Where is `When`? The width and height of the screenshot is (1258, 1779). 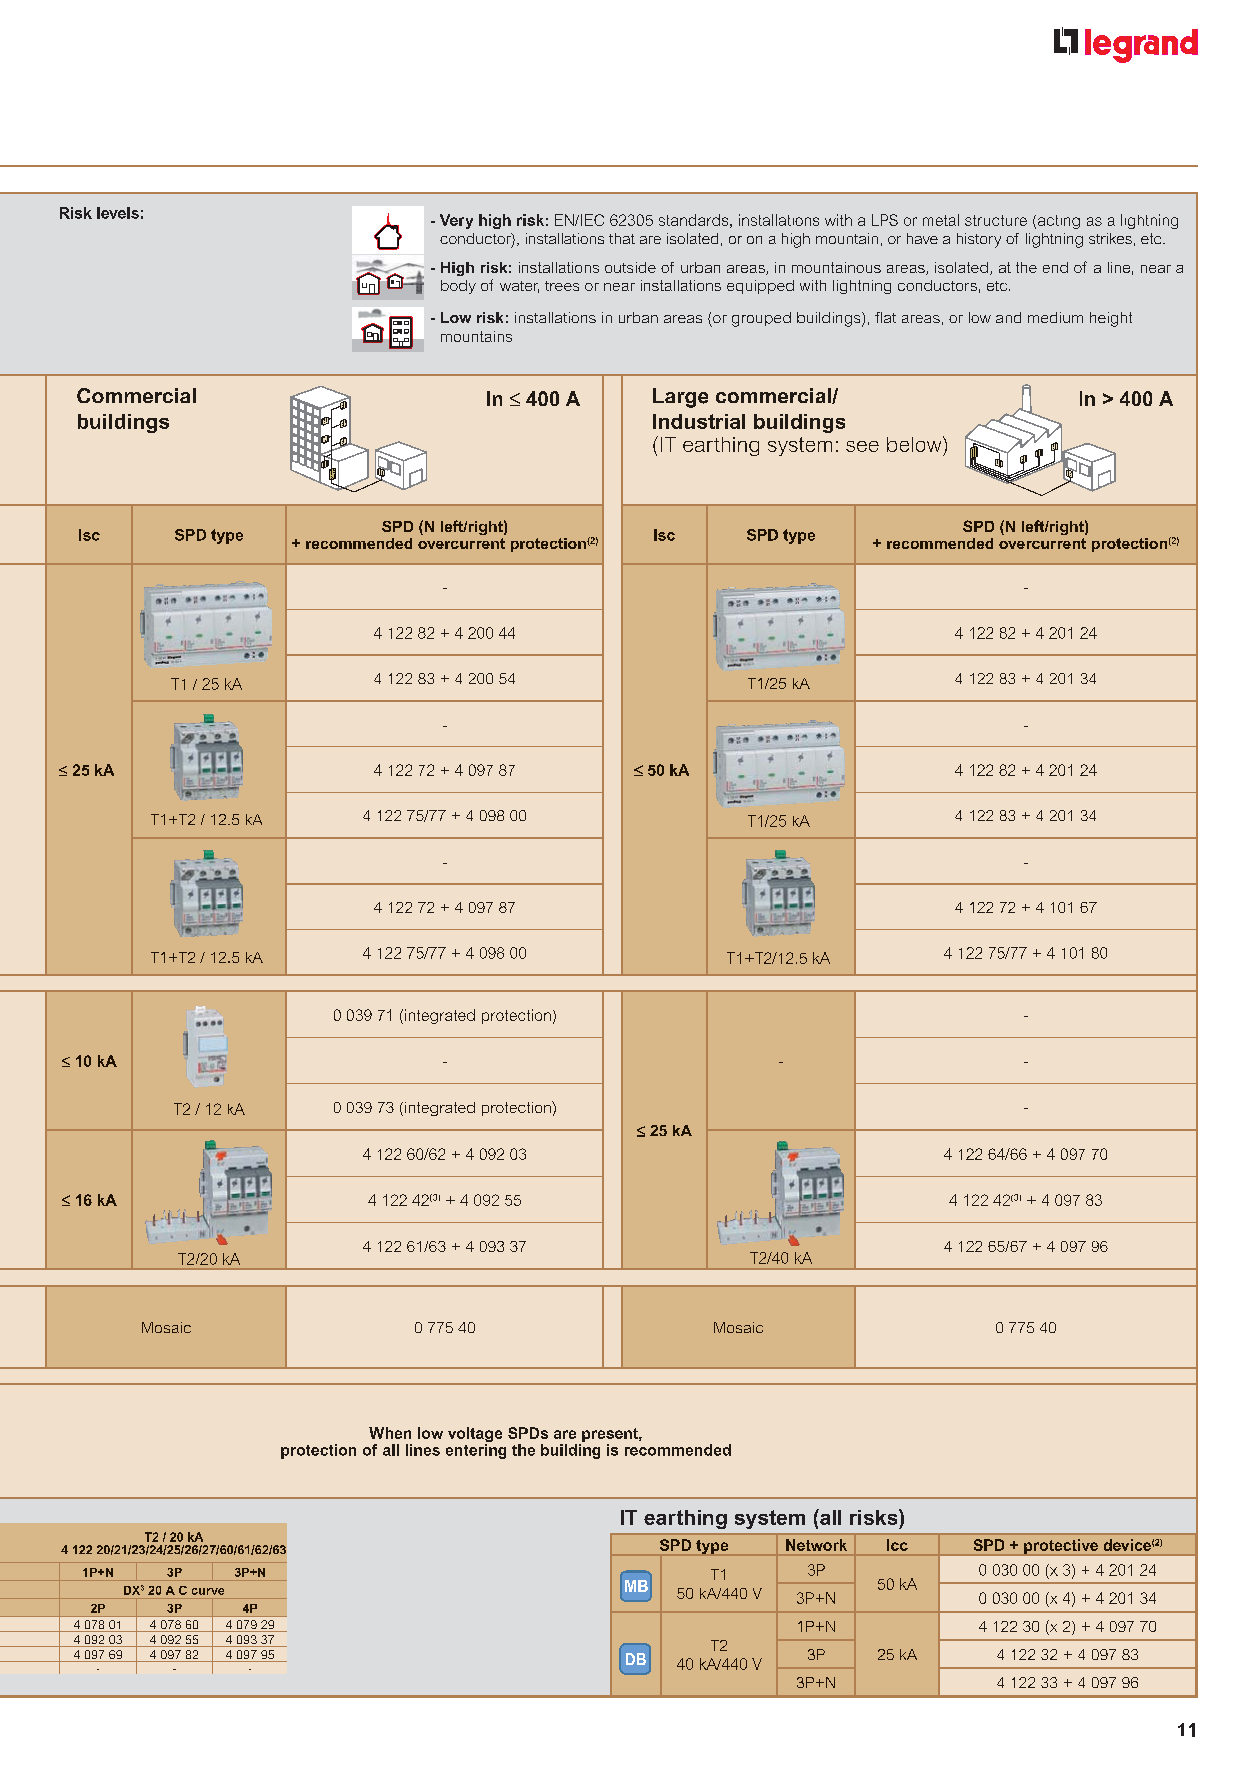
When is located at coordinates (390, 1433).
